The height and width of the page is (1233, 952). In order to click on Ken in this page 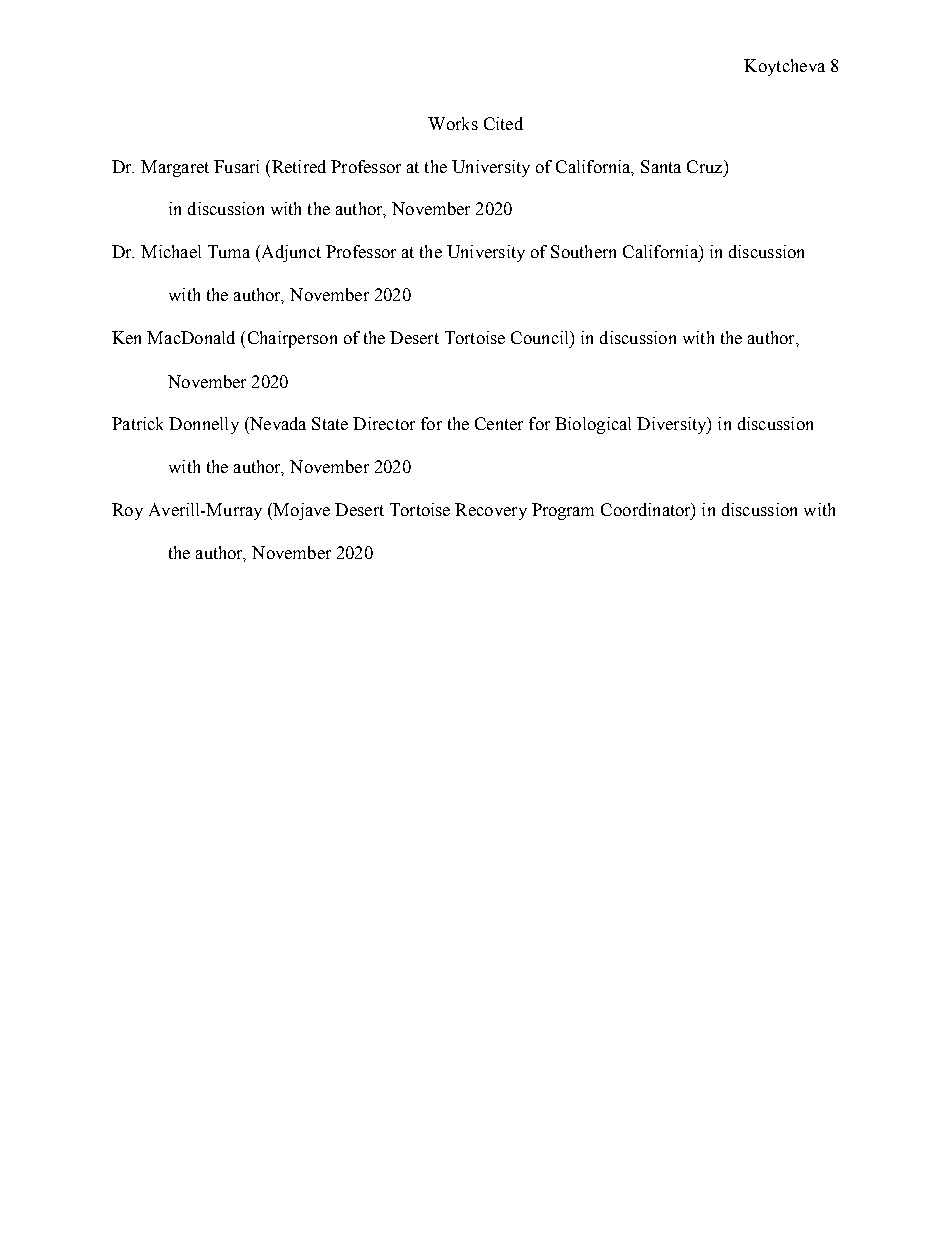, I will do `click(126, 337)`.
